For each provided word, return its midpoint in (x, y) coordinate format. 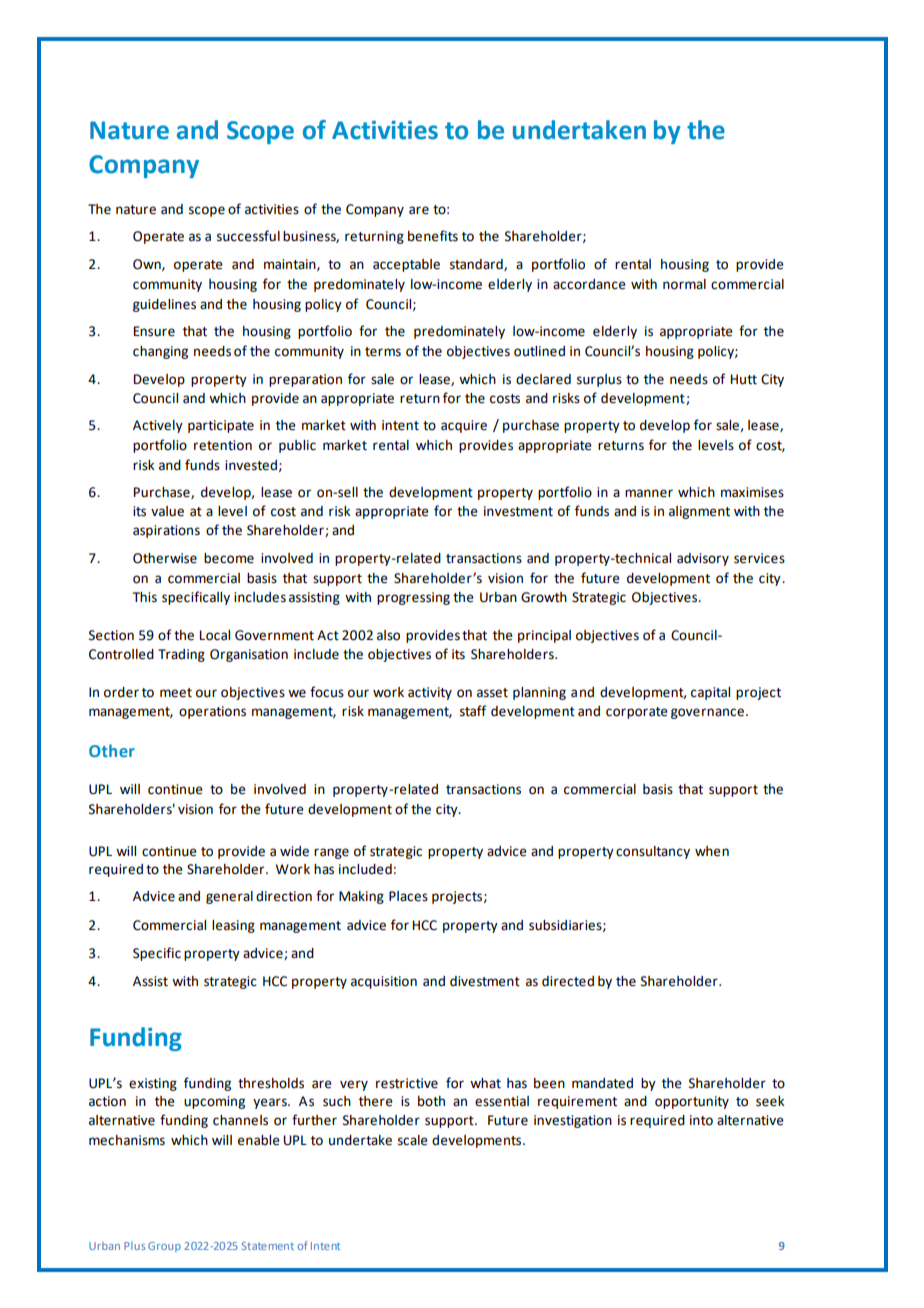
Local (215, 635)
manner (649, 493)
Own (148, 265)
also (388, 635)
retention (223, 445)
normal (684, 284)
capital (710, 693)
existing (153, 1084)
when (712, 851)
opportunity (692, 1102)
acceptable (406, 265)
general (229, 897)
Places (408, 896)
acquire (464, 426)
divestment (485, 981)
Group (164, 1247)
